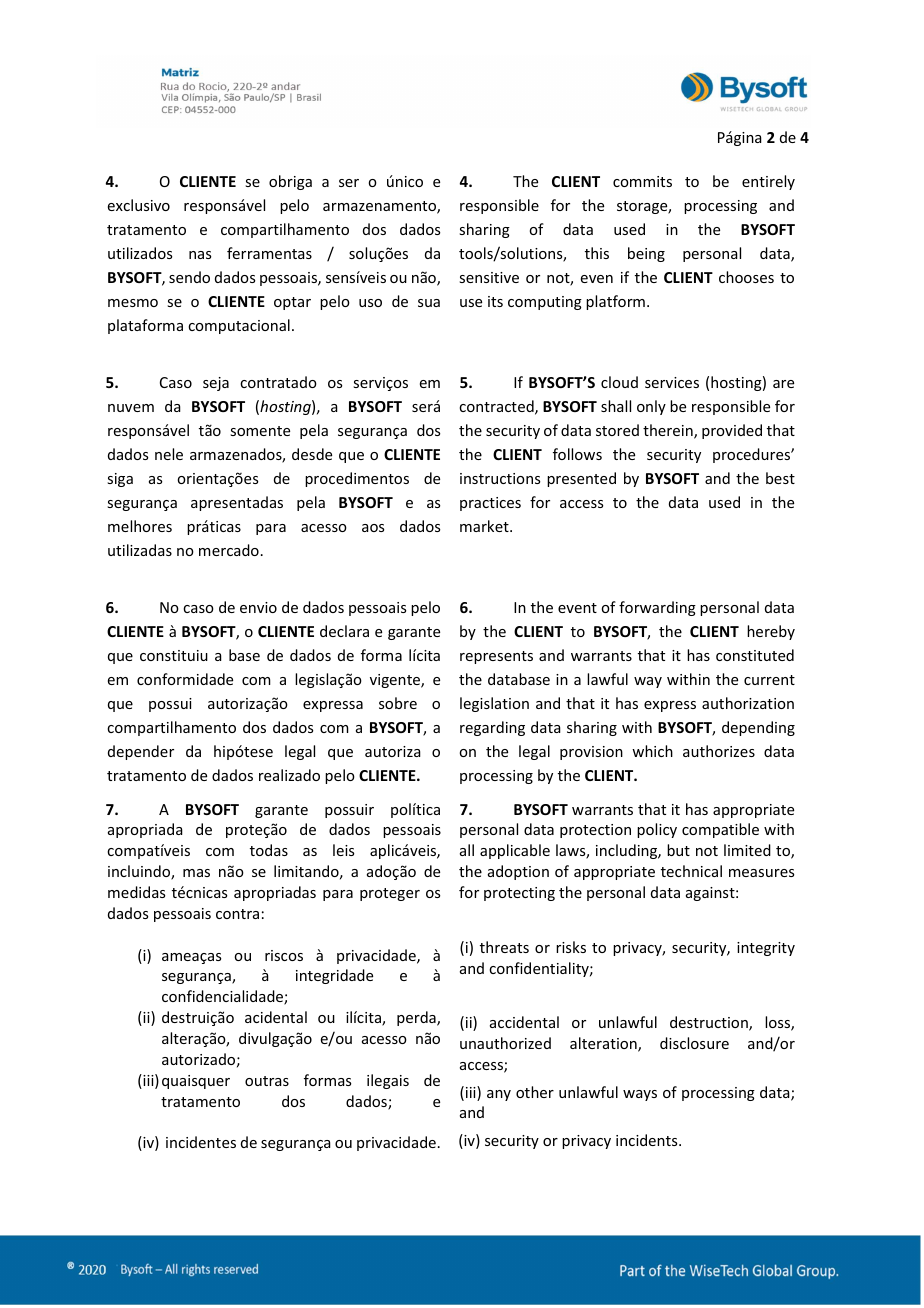 This image has width=924, height=1308. Describe the element at coordinates (496, 657) in the image. I see `represents` at that location.
